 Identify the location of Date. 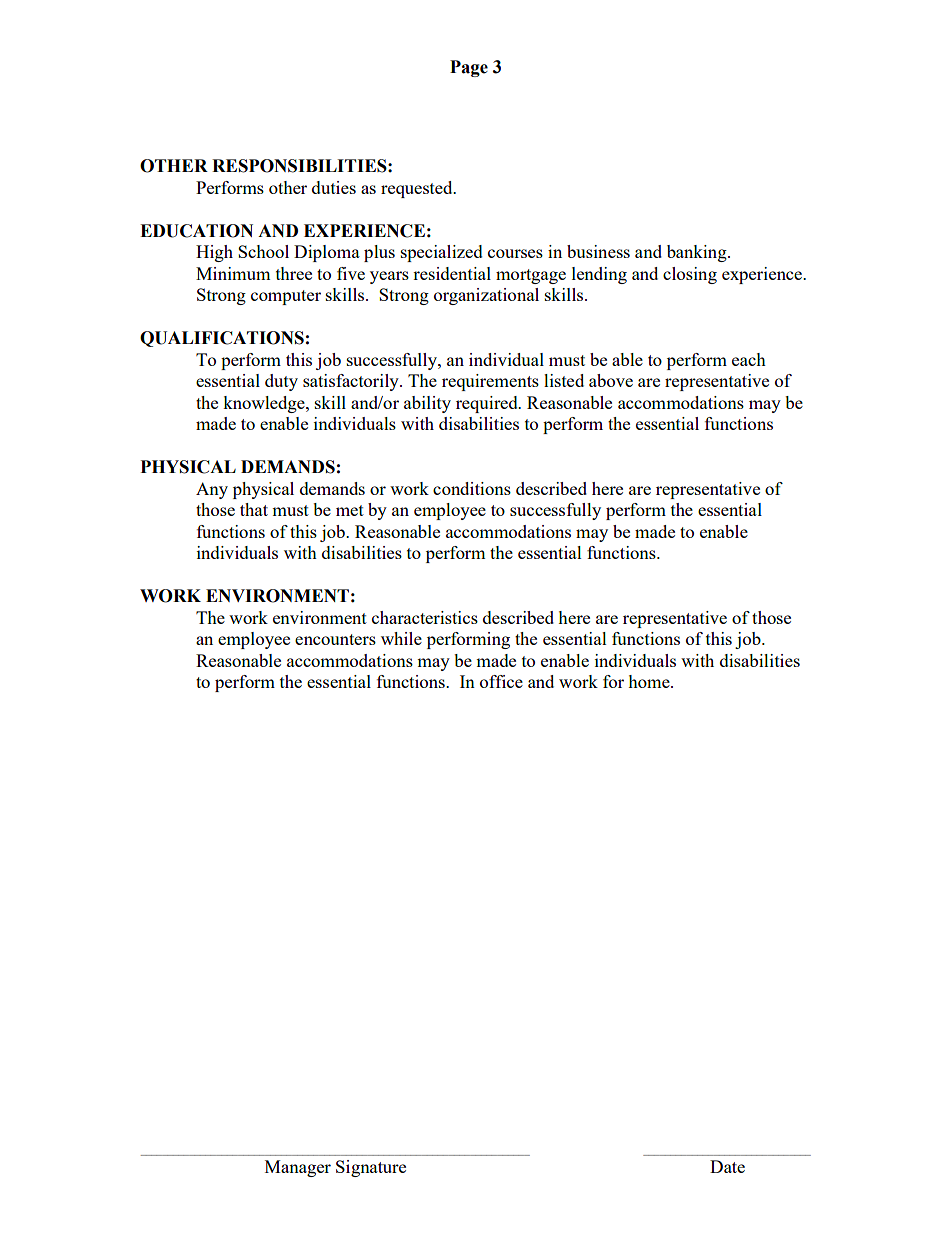
(727, 1166).
